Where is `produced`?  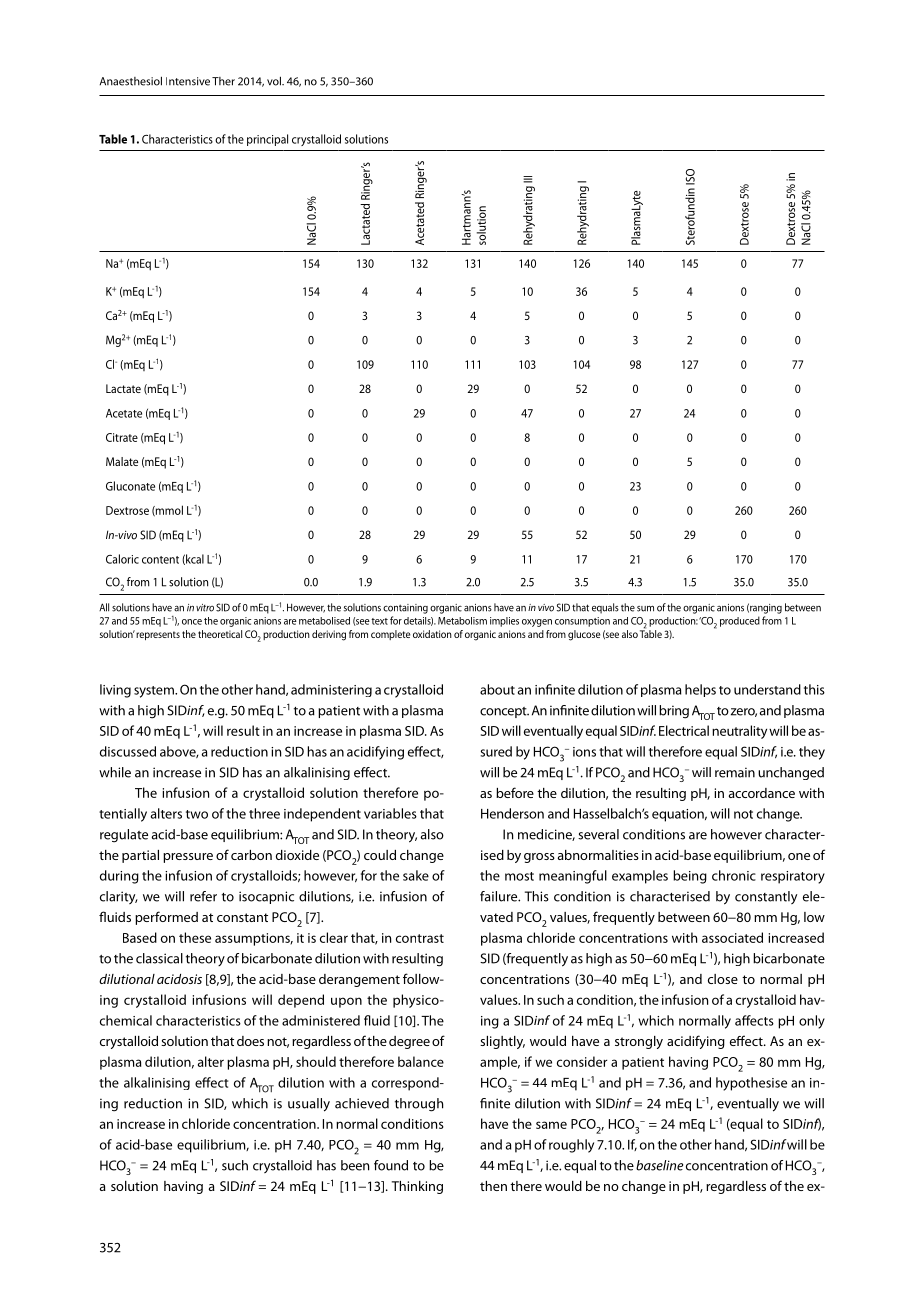 produced is located at coordinates (740, 621).
